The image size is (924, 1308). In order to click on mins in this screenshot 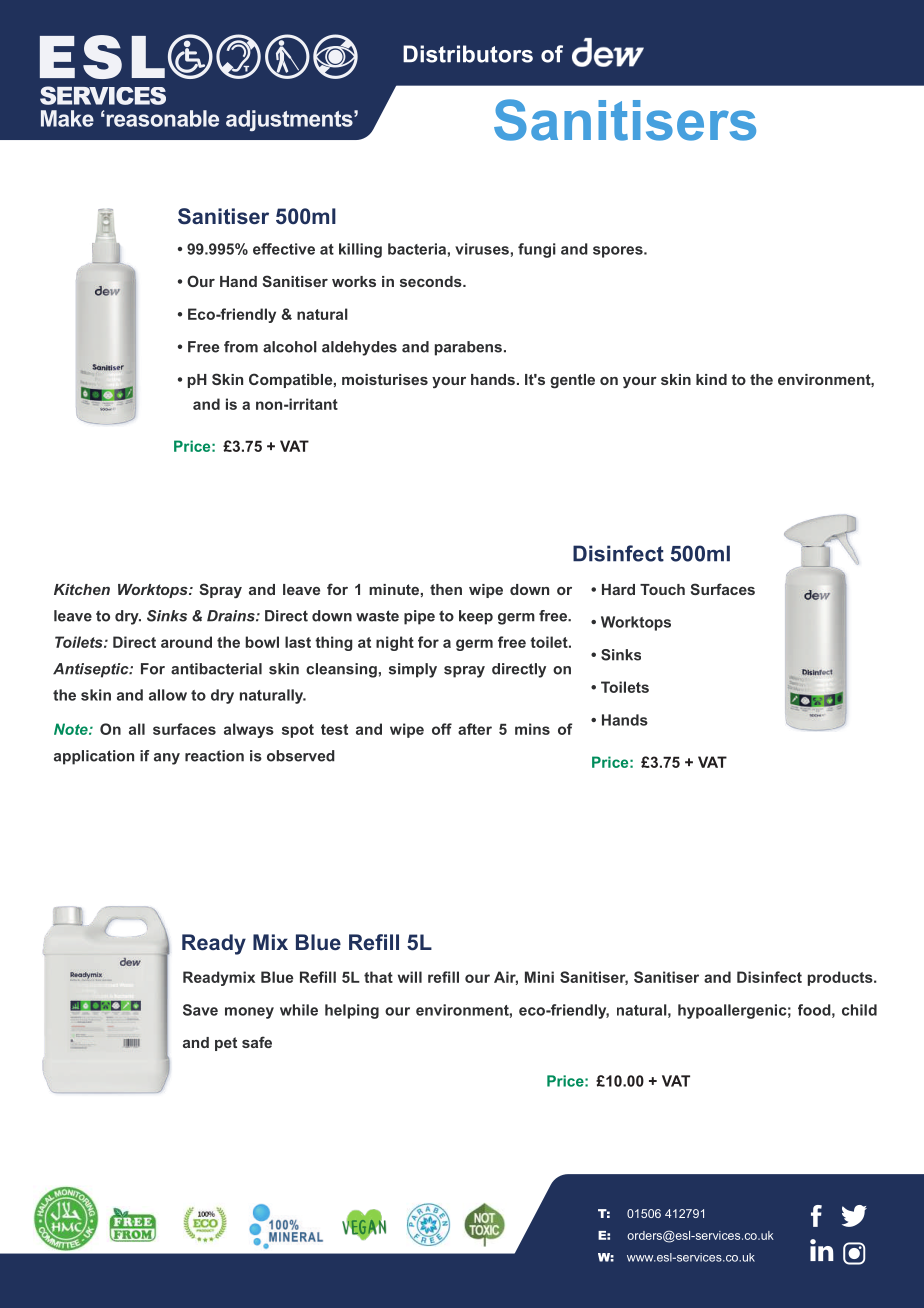, I will do `click(532, 729)`.
